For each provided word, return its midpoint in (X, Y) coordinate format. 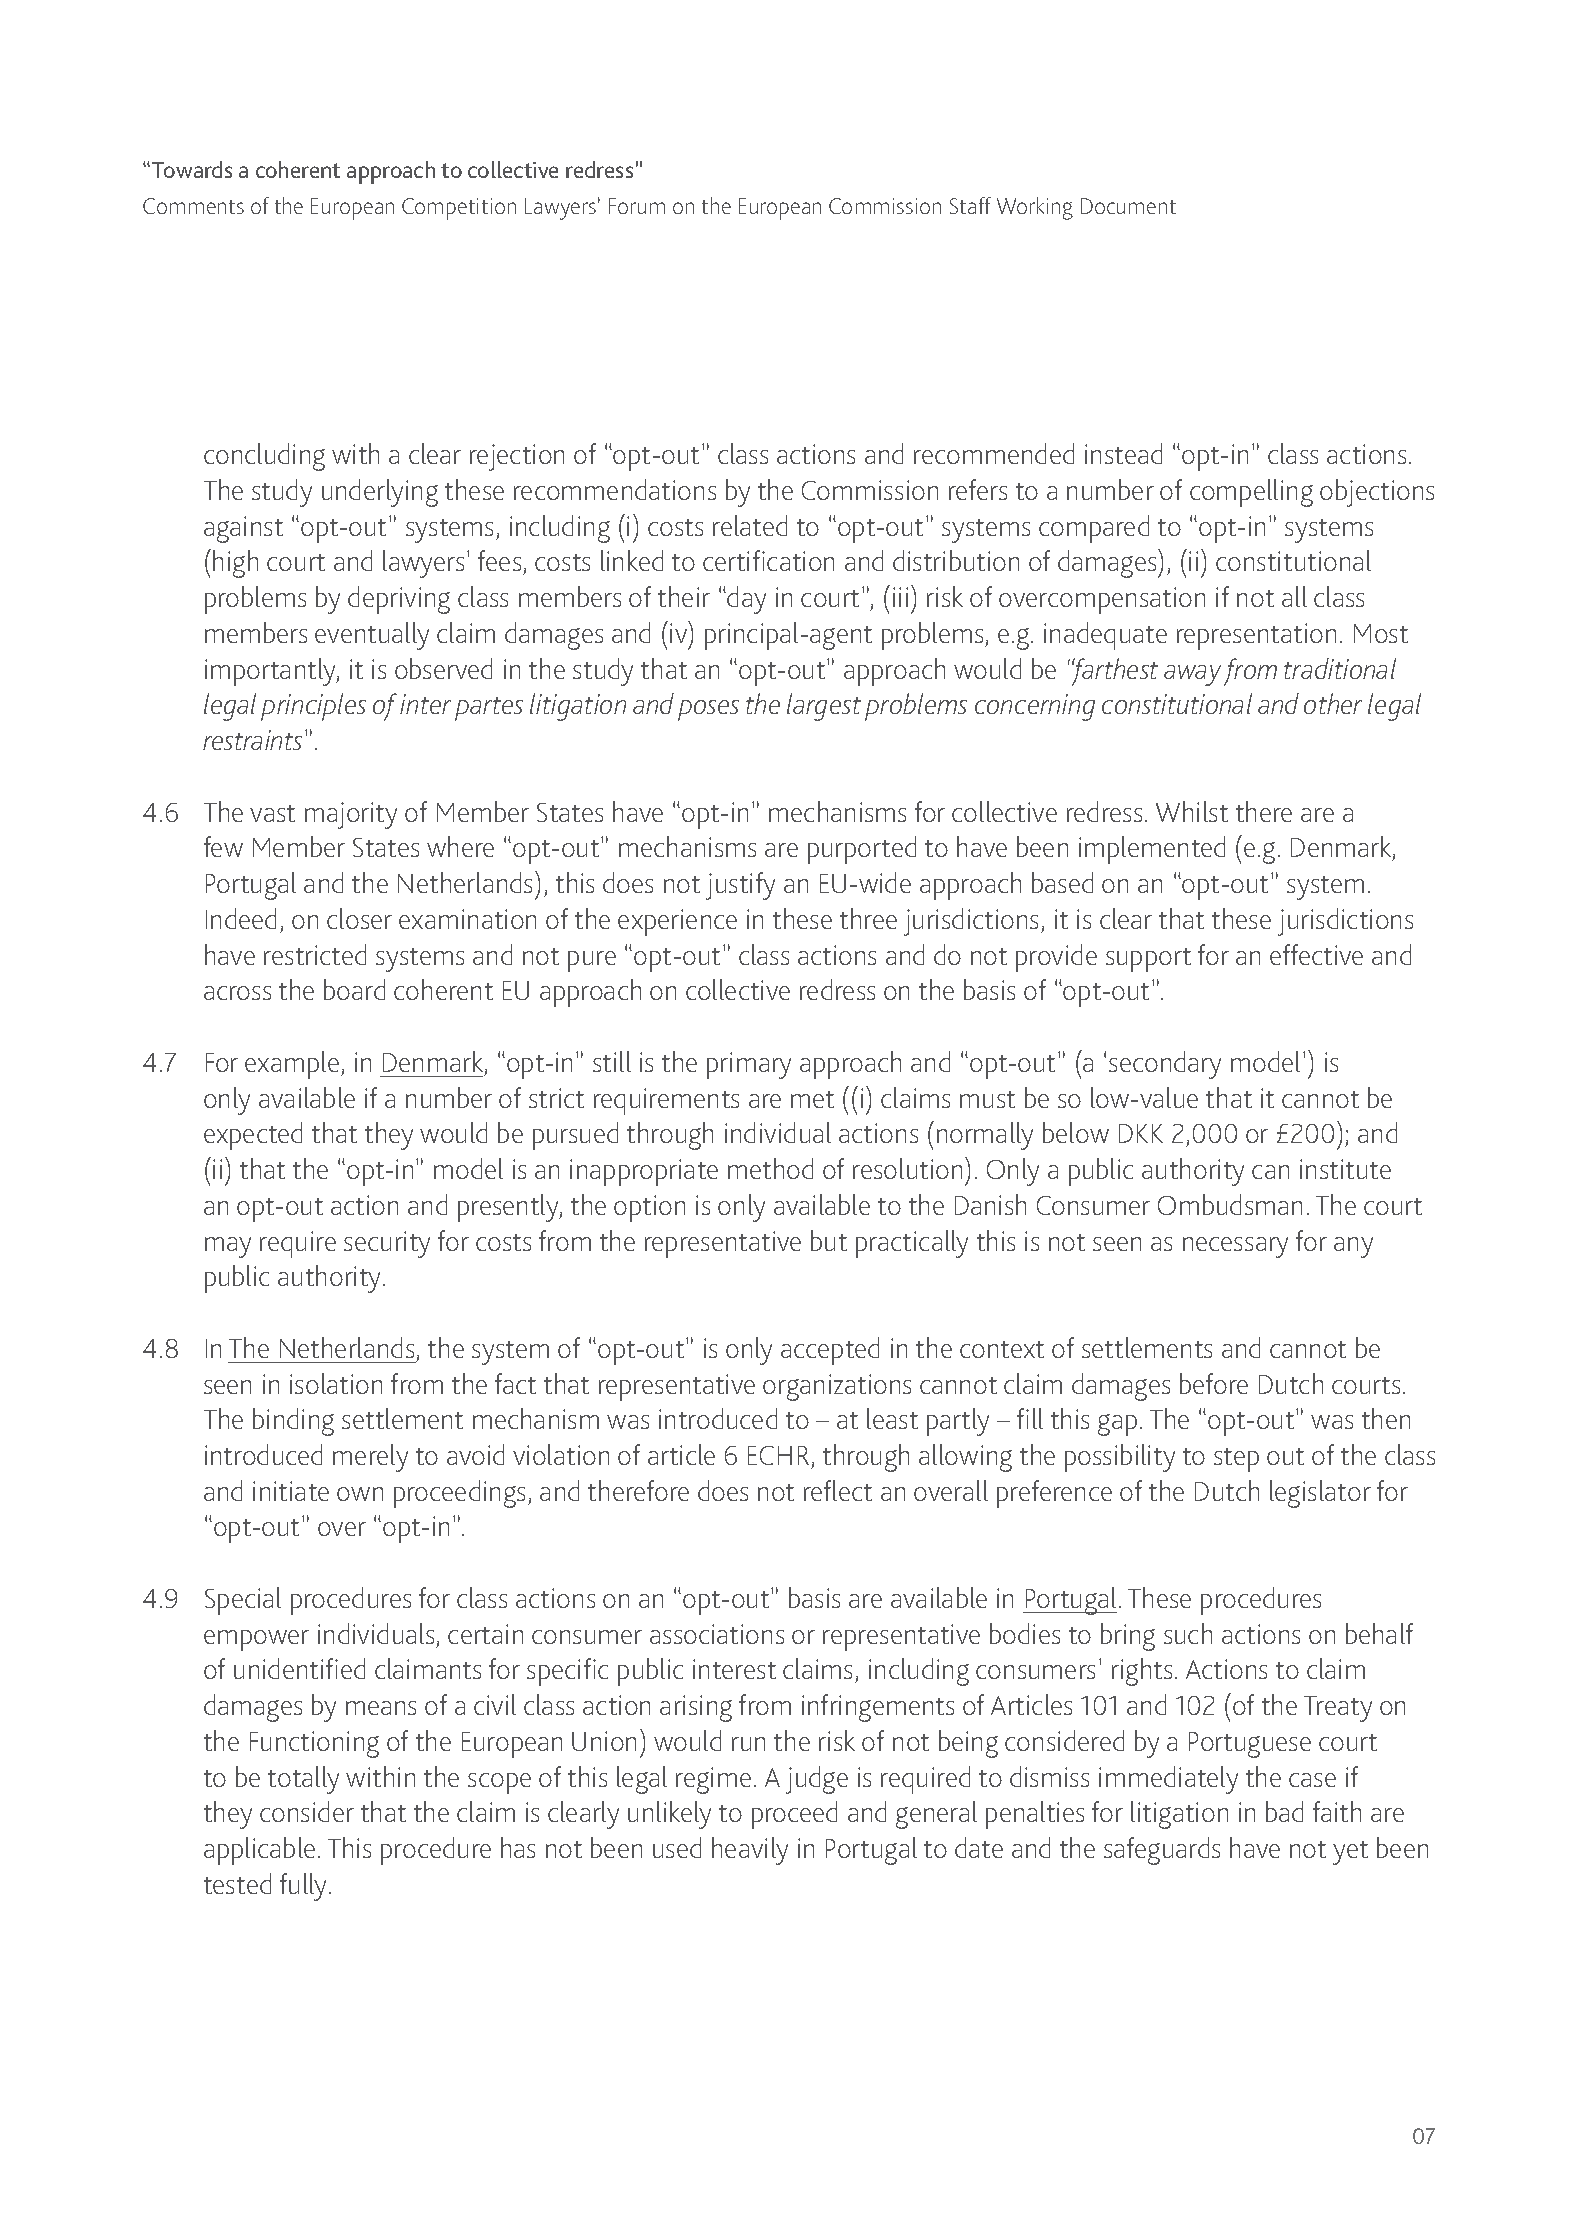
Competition (459, 209)
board (354, 989)
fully (305, 1887)
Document (1128, 206)
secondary (1165, 1065)
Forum (637, 206)
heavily (750, 1851)
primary (749, 1065)
